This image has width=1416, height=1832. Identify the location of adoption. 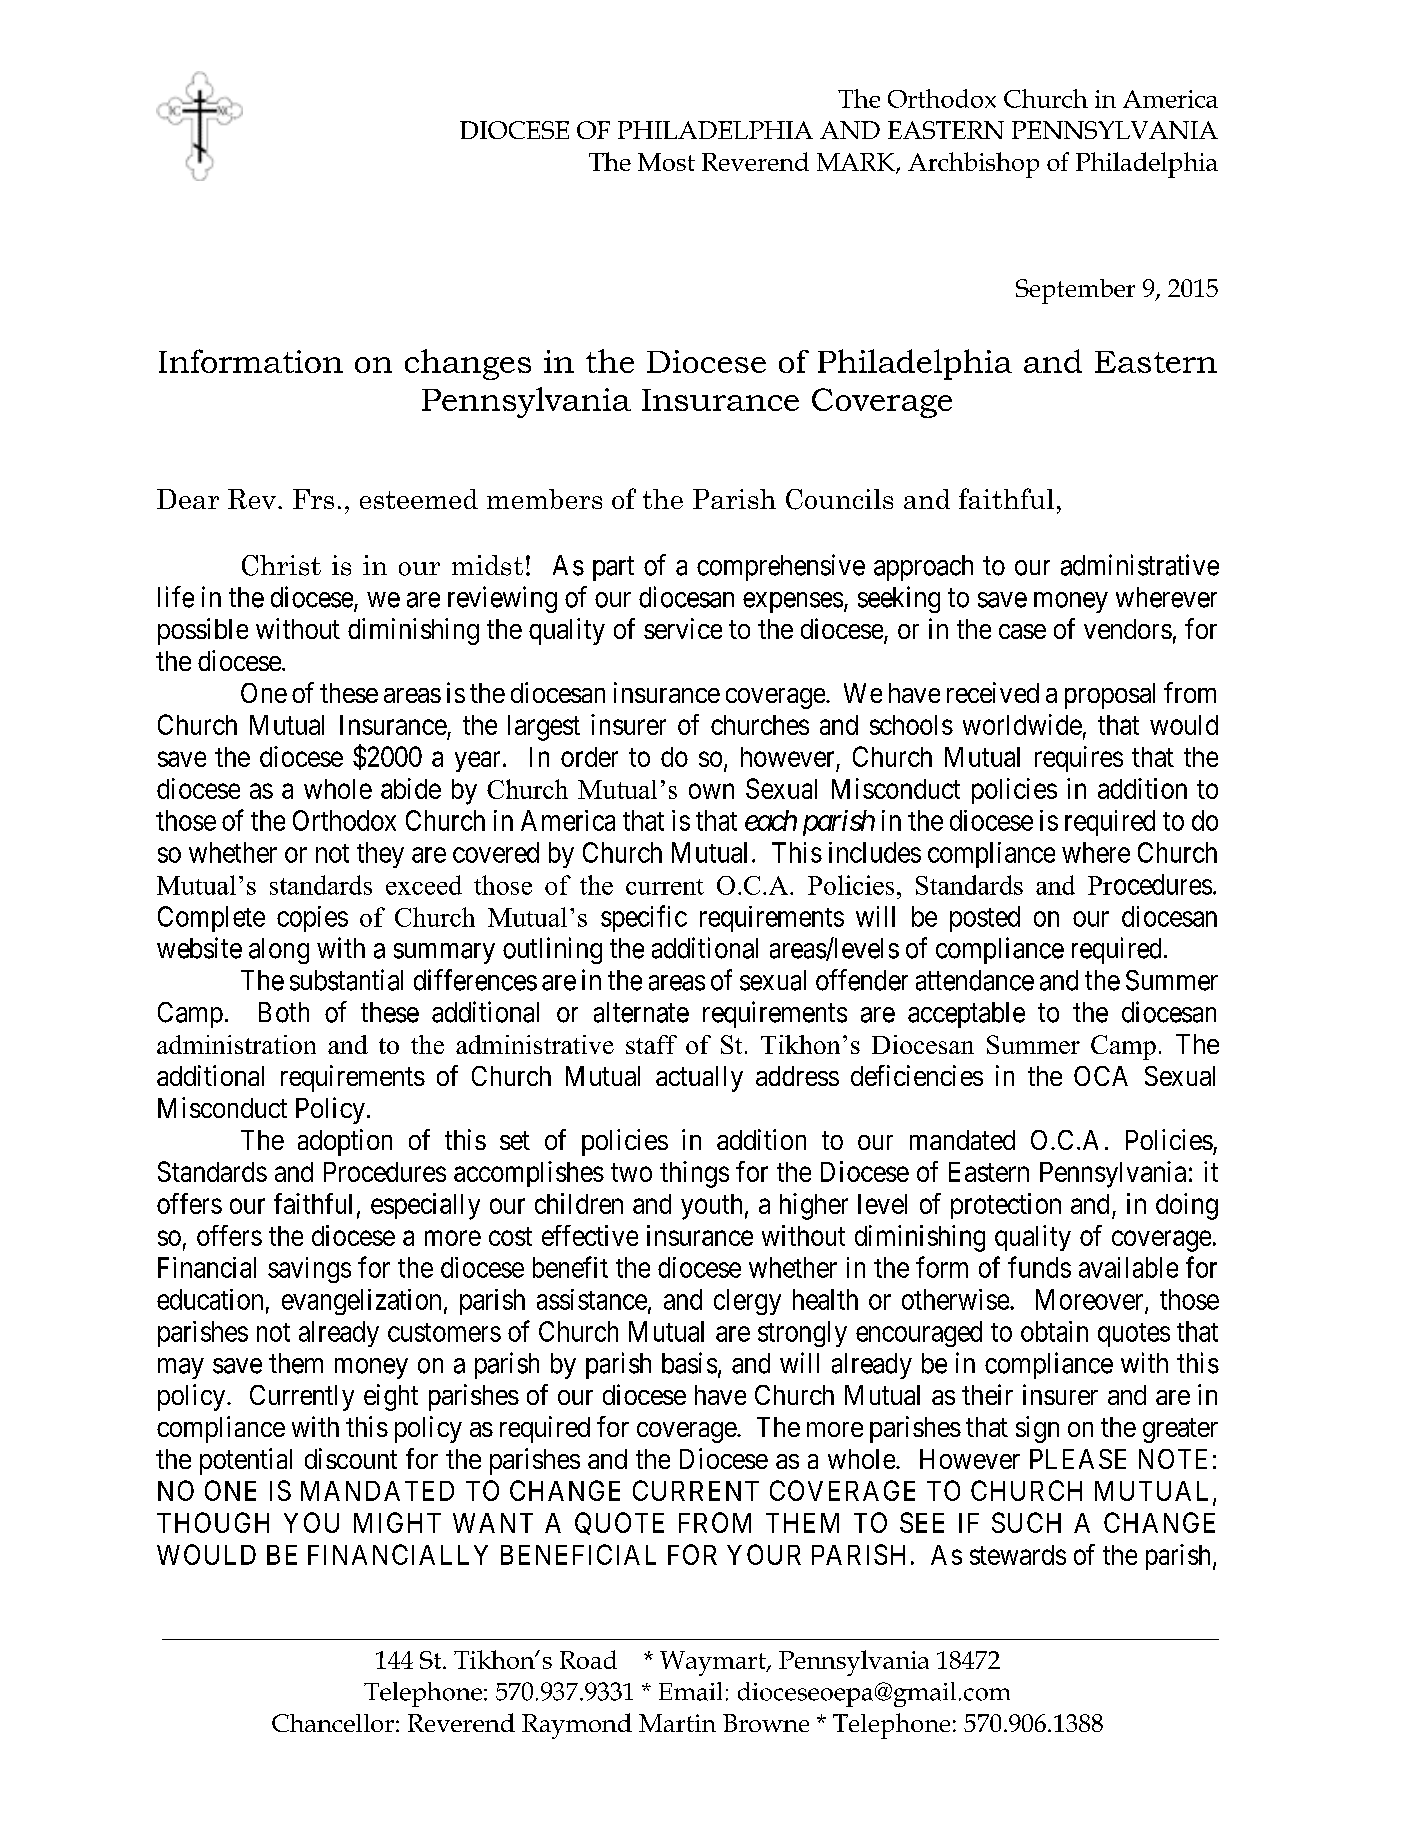
(345, 1142).
